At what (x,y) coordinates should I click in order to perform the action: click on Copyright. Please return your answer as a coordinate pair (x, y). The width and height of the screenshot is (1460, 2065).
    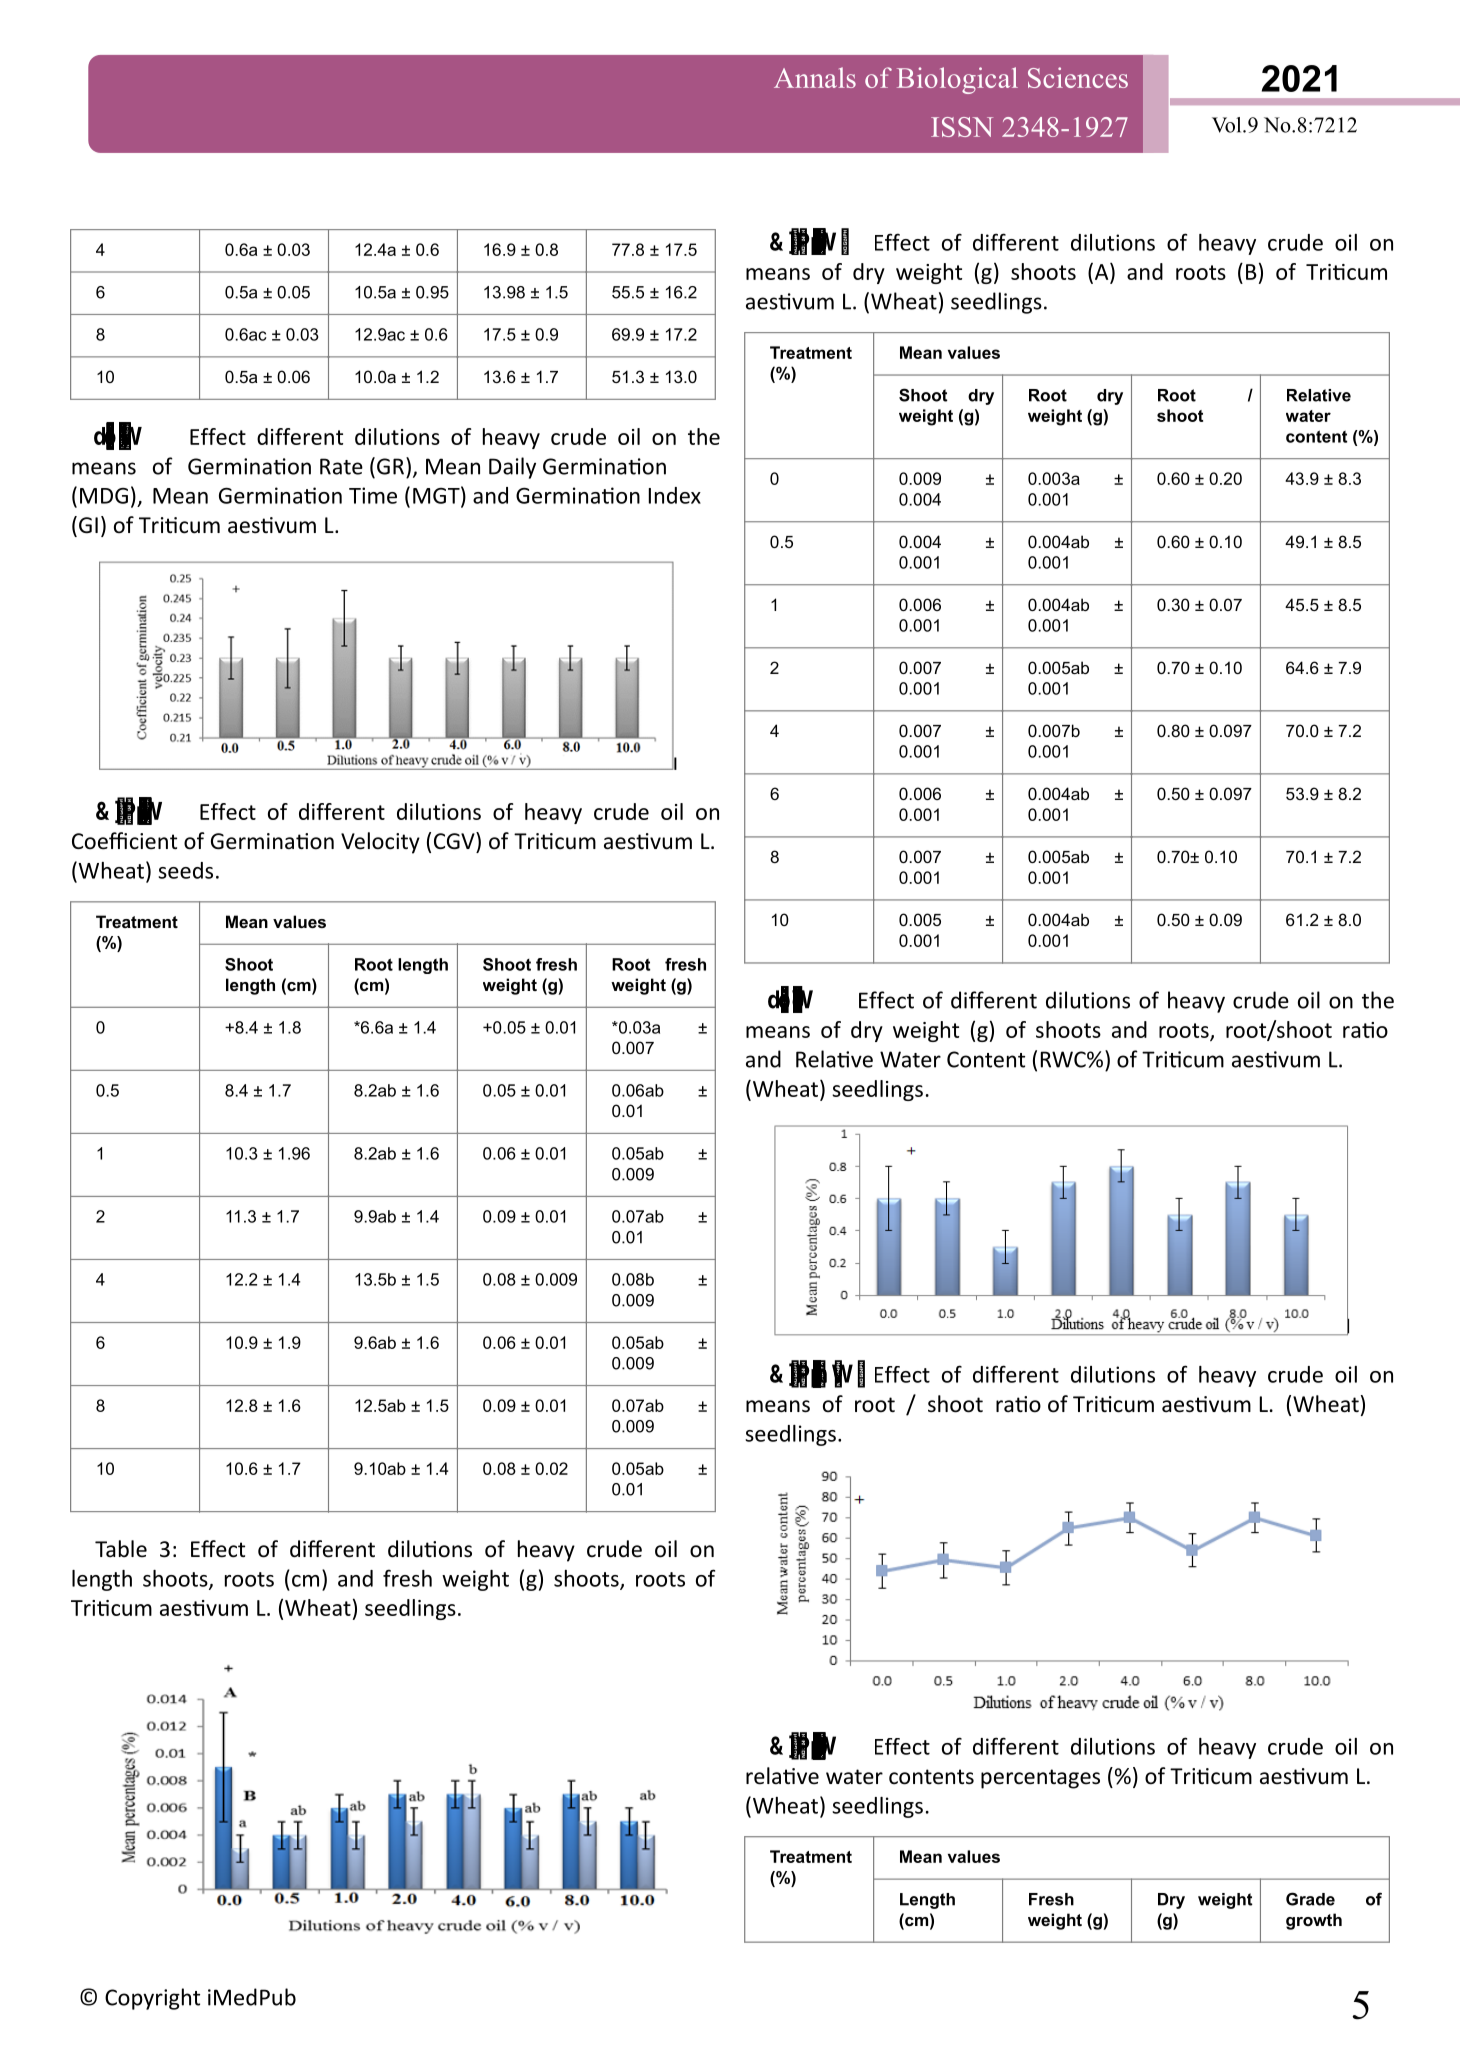
    Looking at the image, I should click on (152, 1999).
